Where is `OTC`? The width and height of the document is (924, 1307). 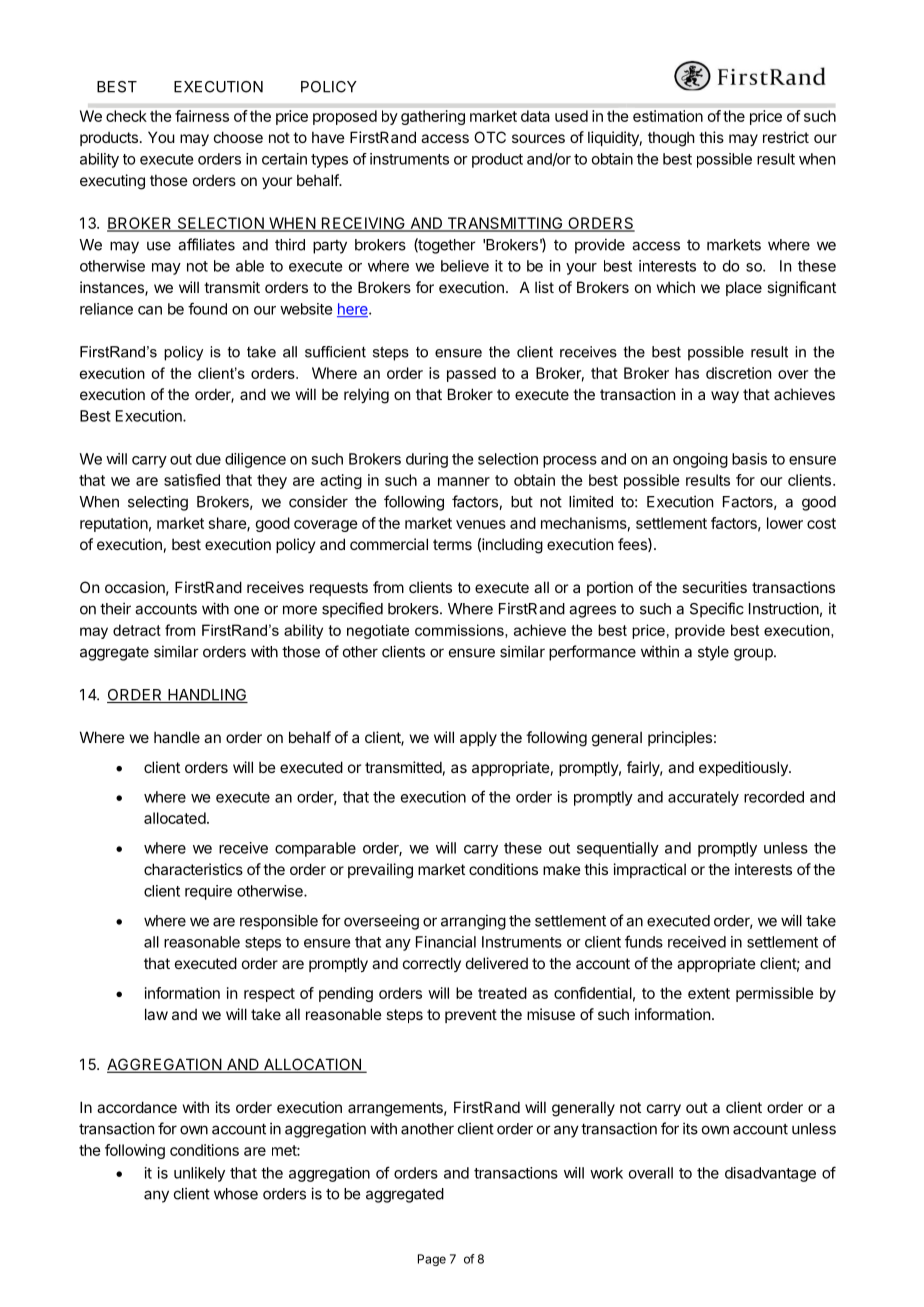 OTC is located at coordinates (490, 137).
